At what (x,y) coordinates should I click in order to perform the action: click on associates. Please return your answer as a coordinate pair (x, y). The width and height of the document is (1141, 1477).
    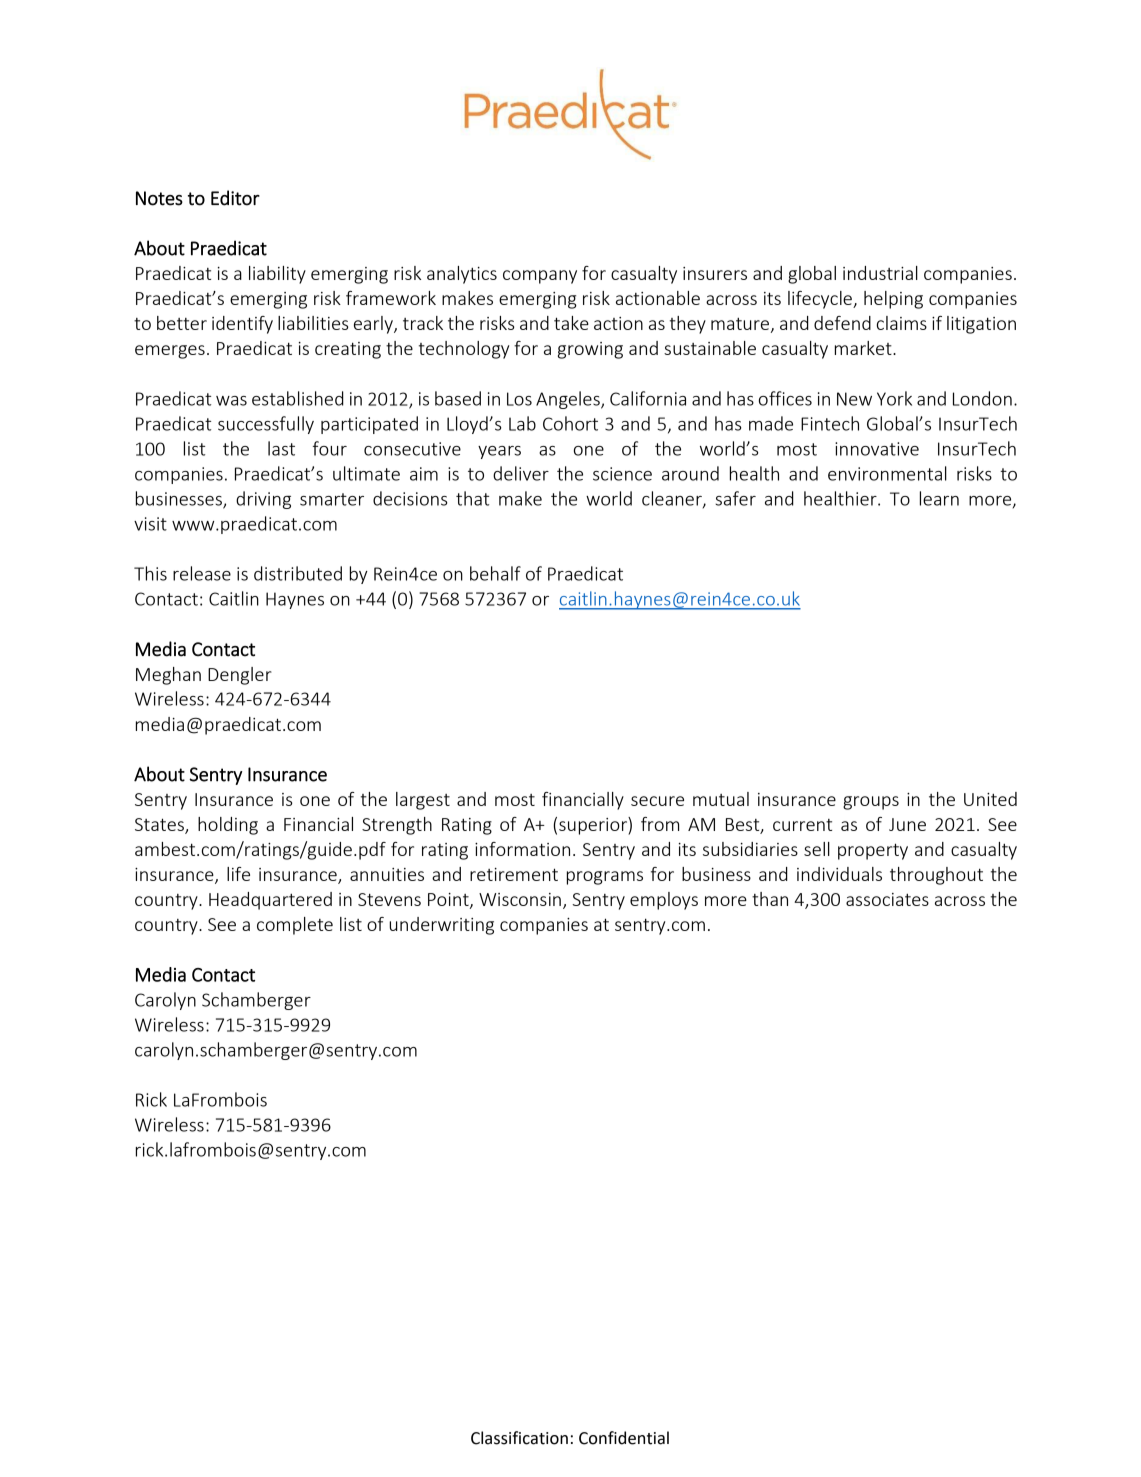
    Looking at the image, I should click on (887, 899).
